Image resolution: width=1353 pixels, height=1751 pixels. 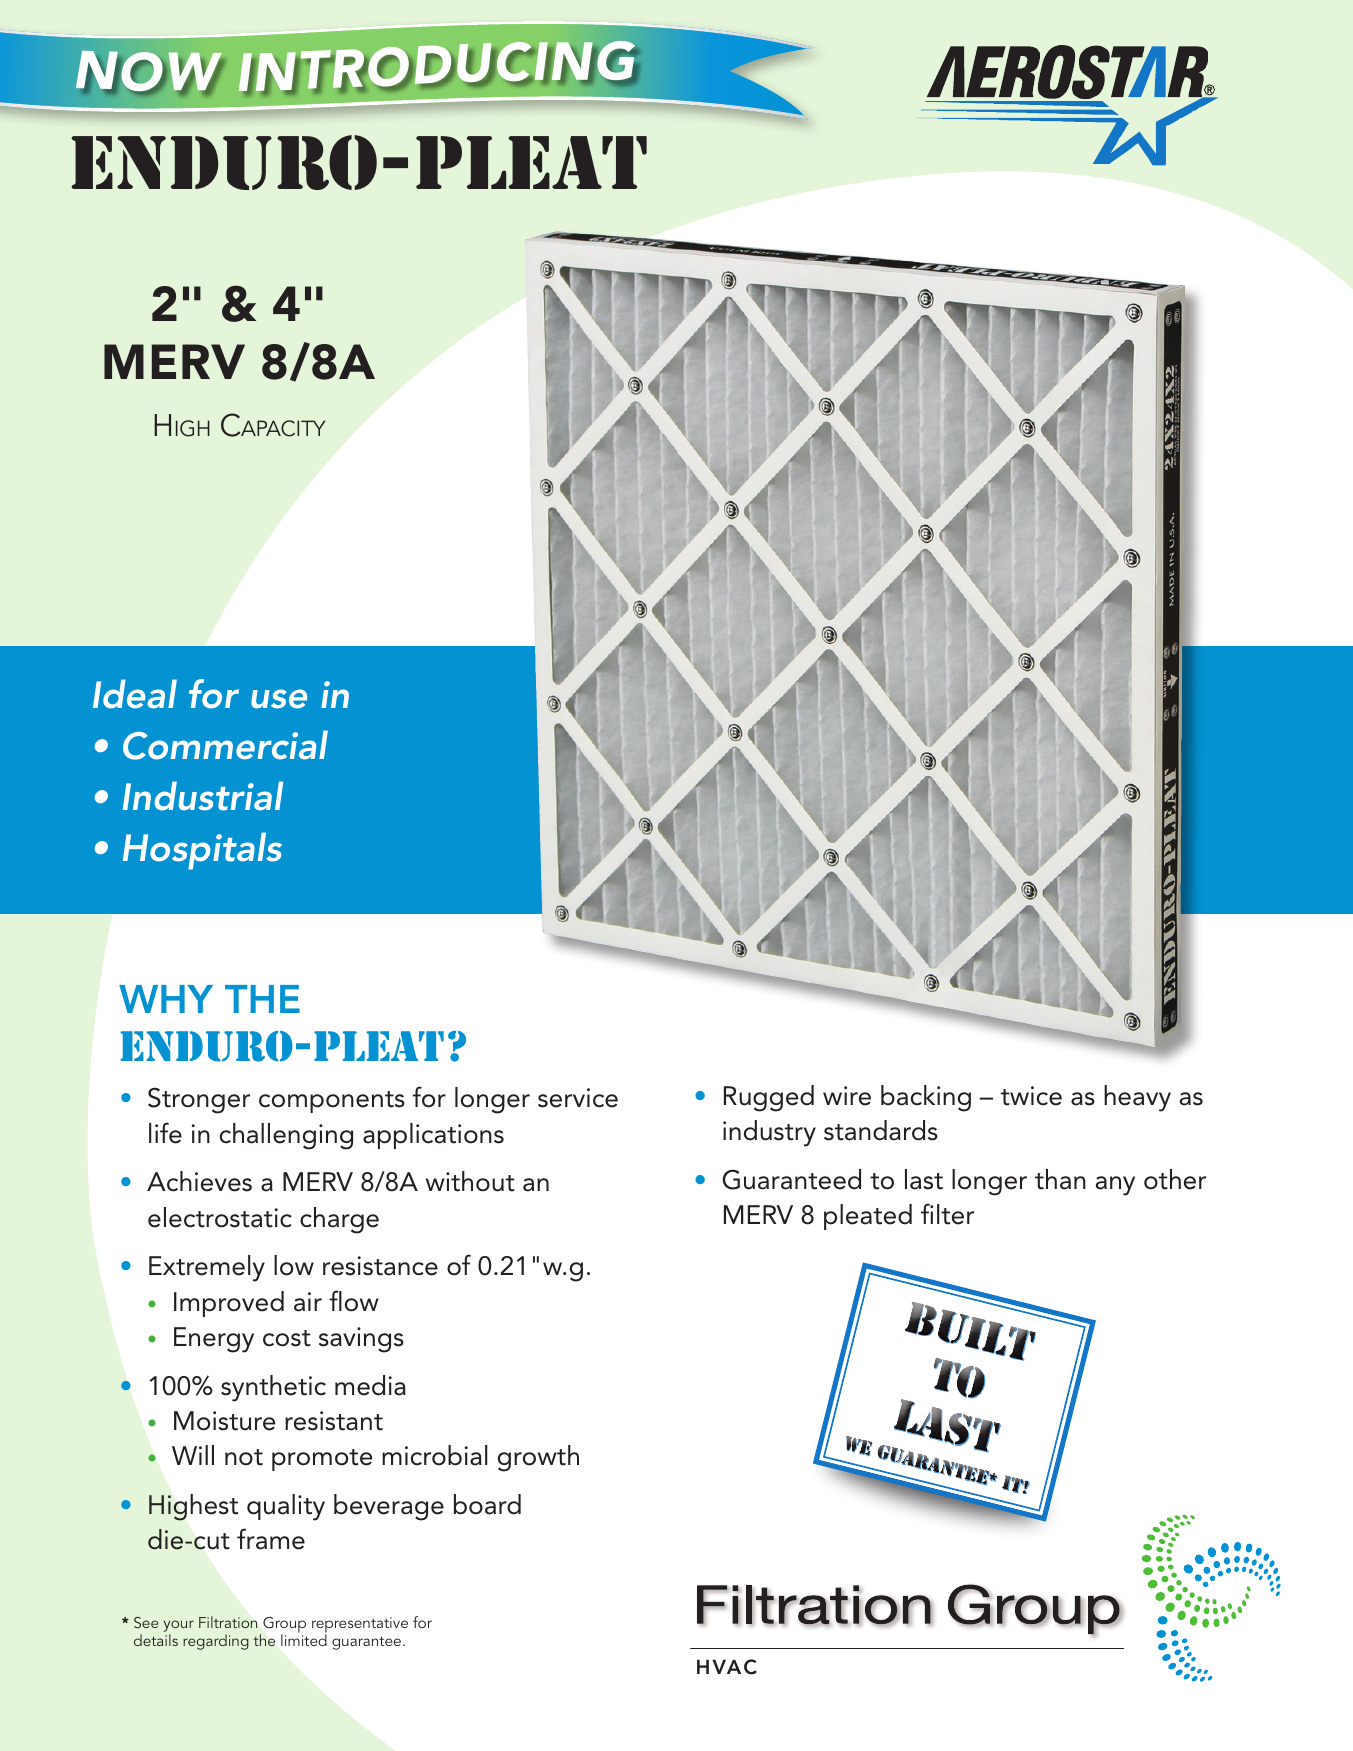 What do you see at coordinates (769, 1133) in the document?
I see `industry` at bounding box center [769, 1133].
